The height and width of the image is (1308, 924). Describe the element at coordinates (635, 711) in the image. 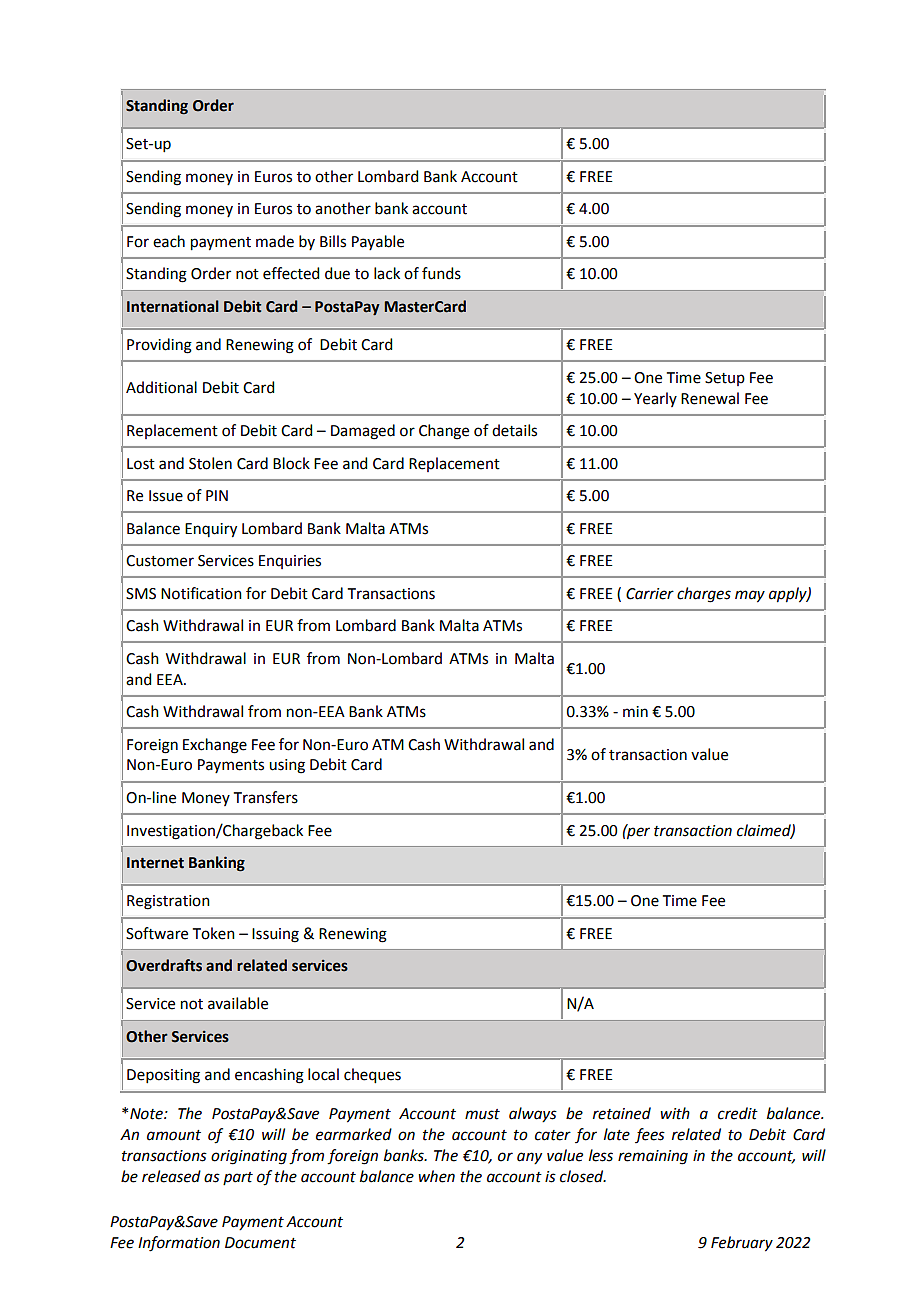

I see `min` at that location.
